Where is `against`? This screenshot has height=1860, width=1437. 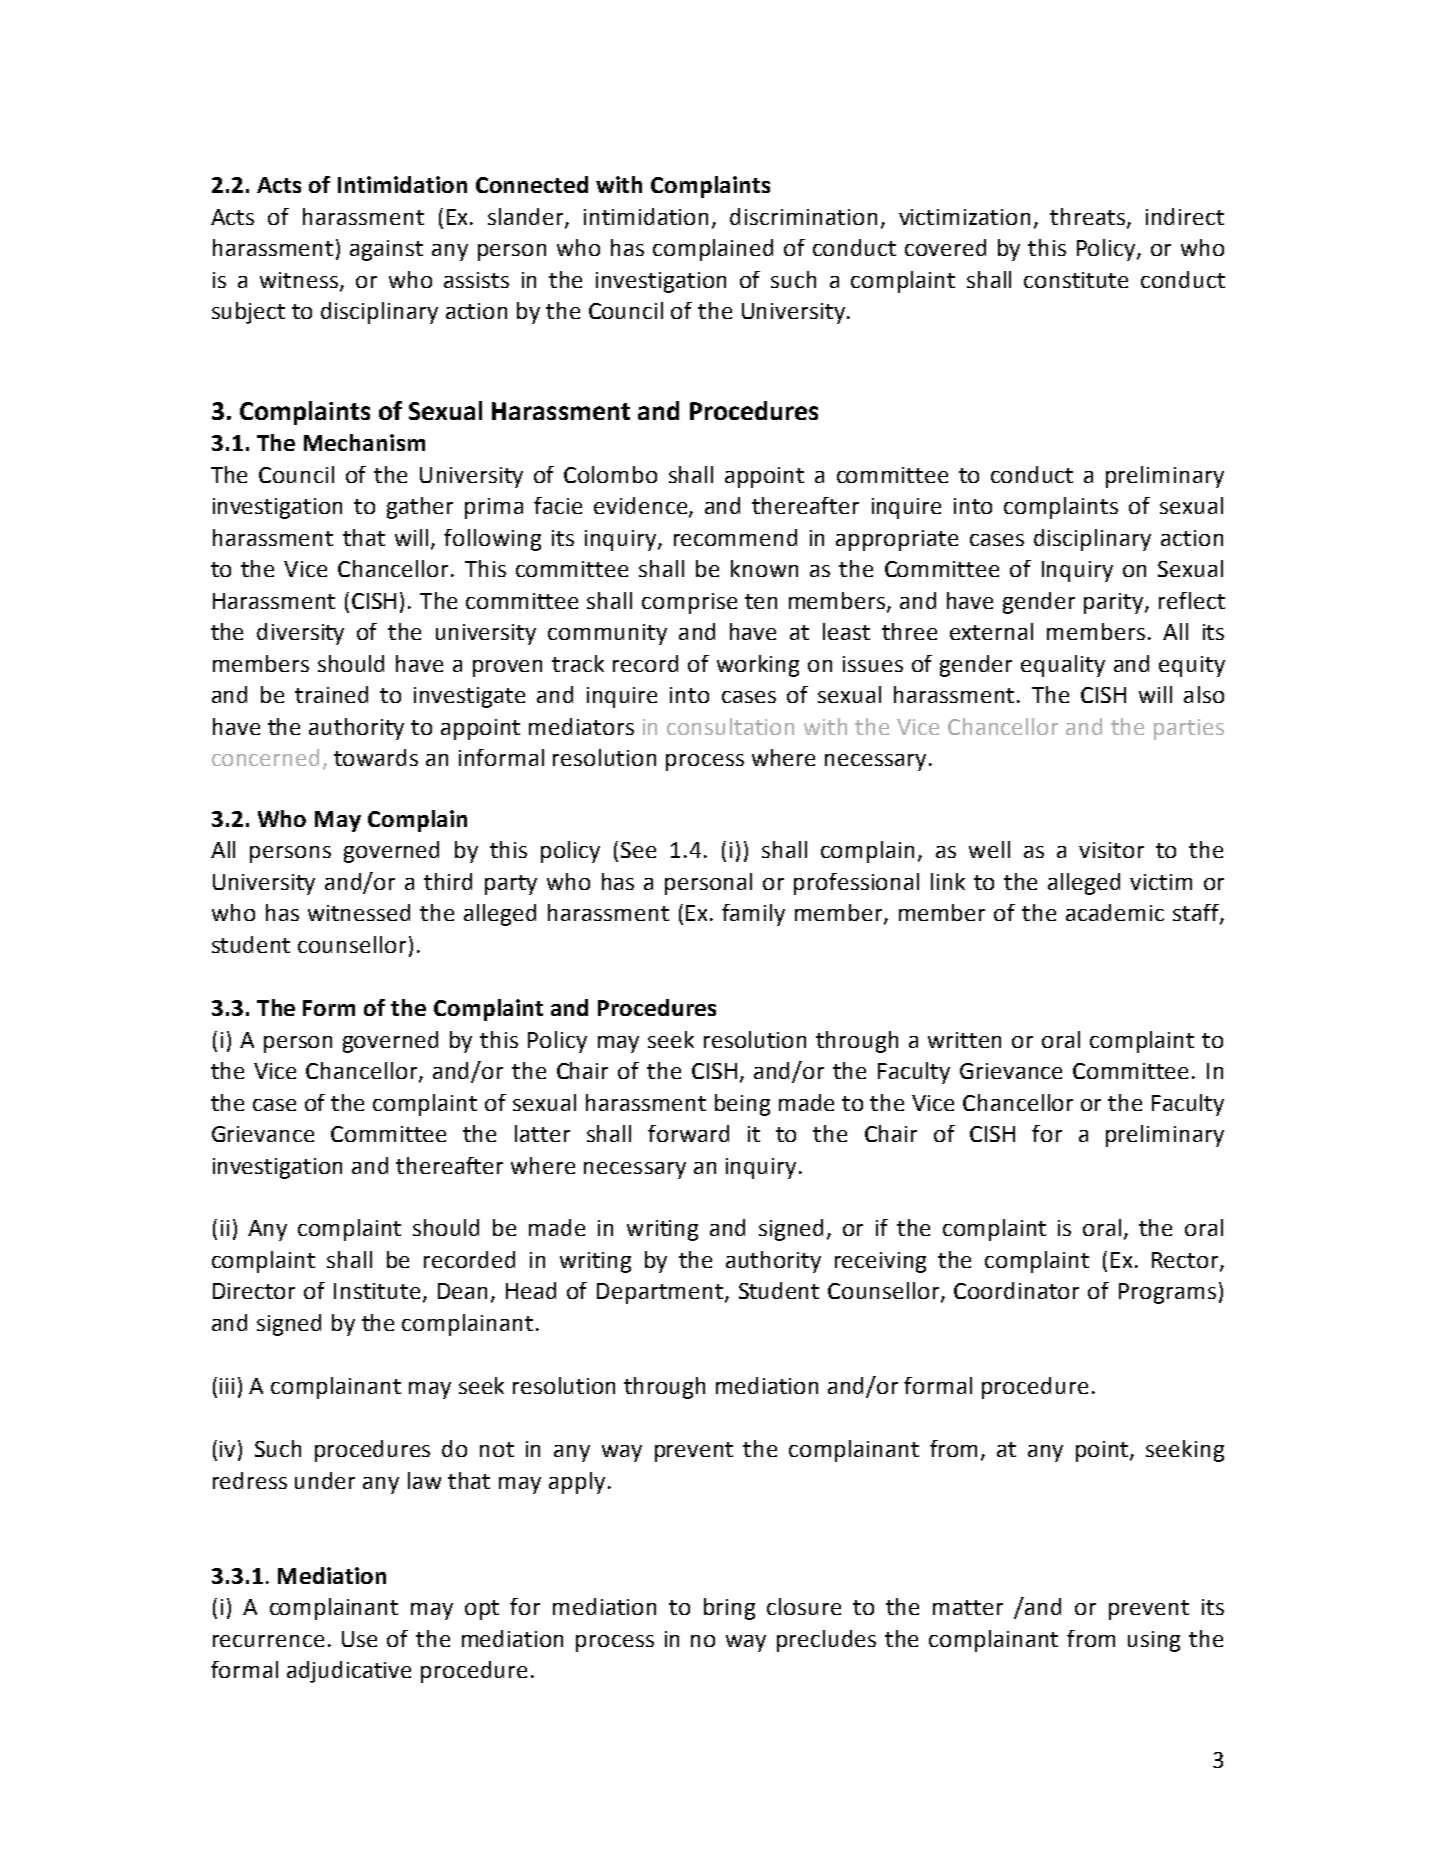 against is located at coordinates (386, 250).
